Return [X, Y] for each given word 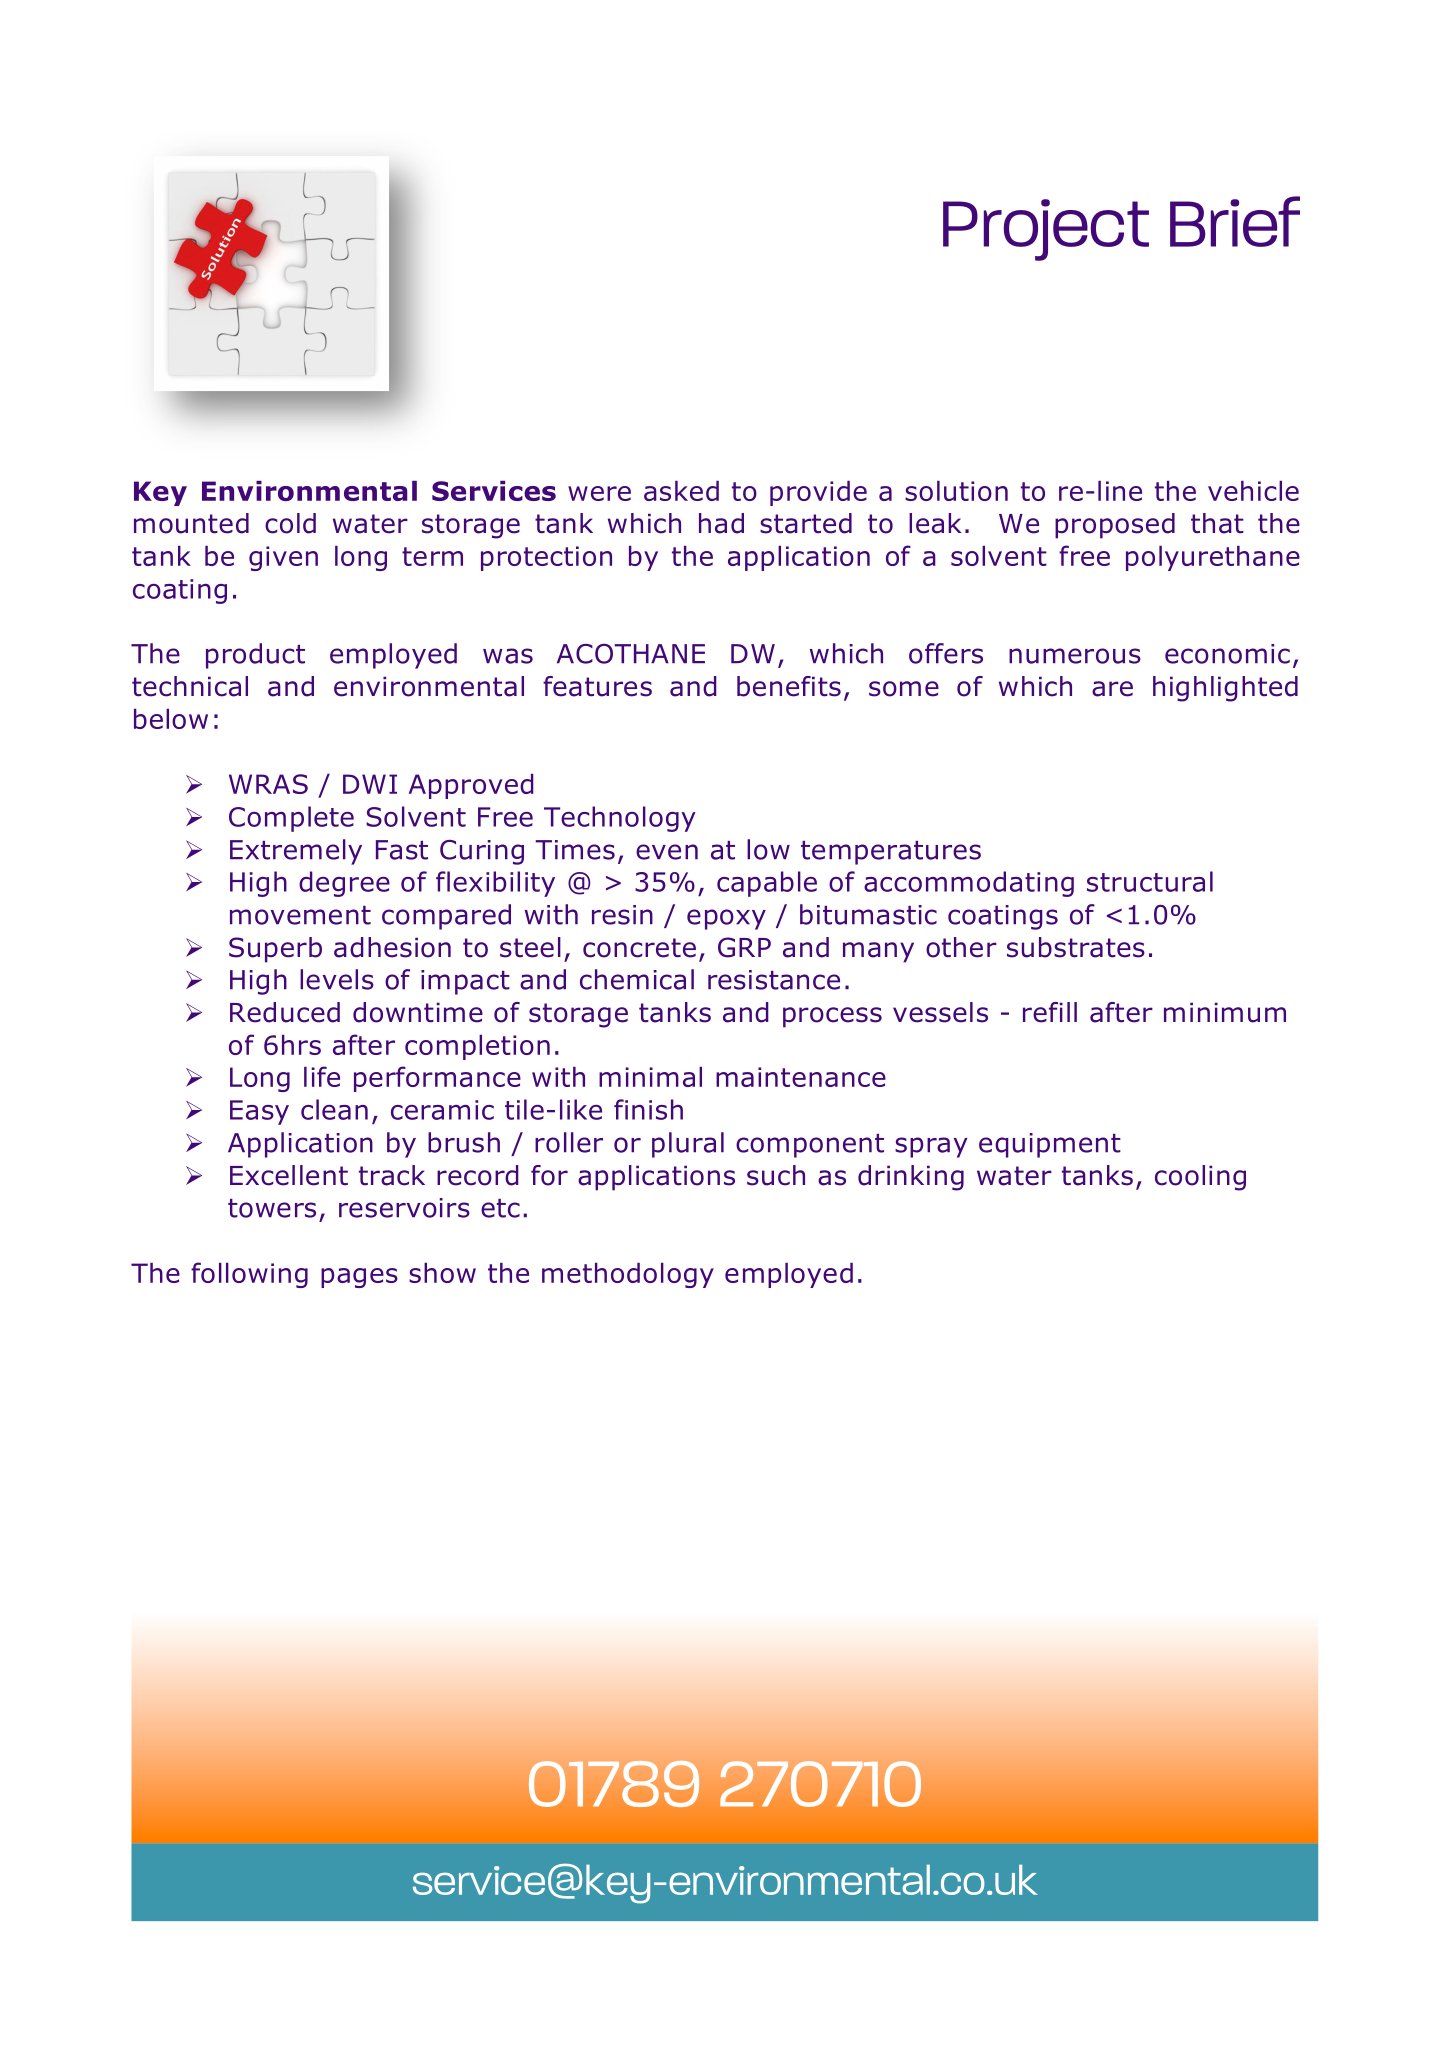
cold [290, 523]
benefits [789, 686]
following [249, 1275]
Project [1046, 230]
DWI [370, 784]
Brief [1235, 221]
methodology [628, 1275]
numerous [1075, 656]
